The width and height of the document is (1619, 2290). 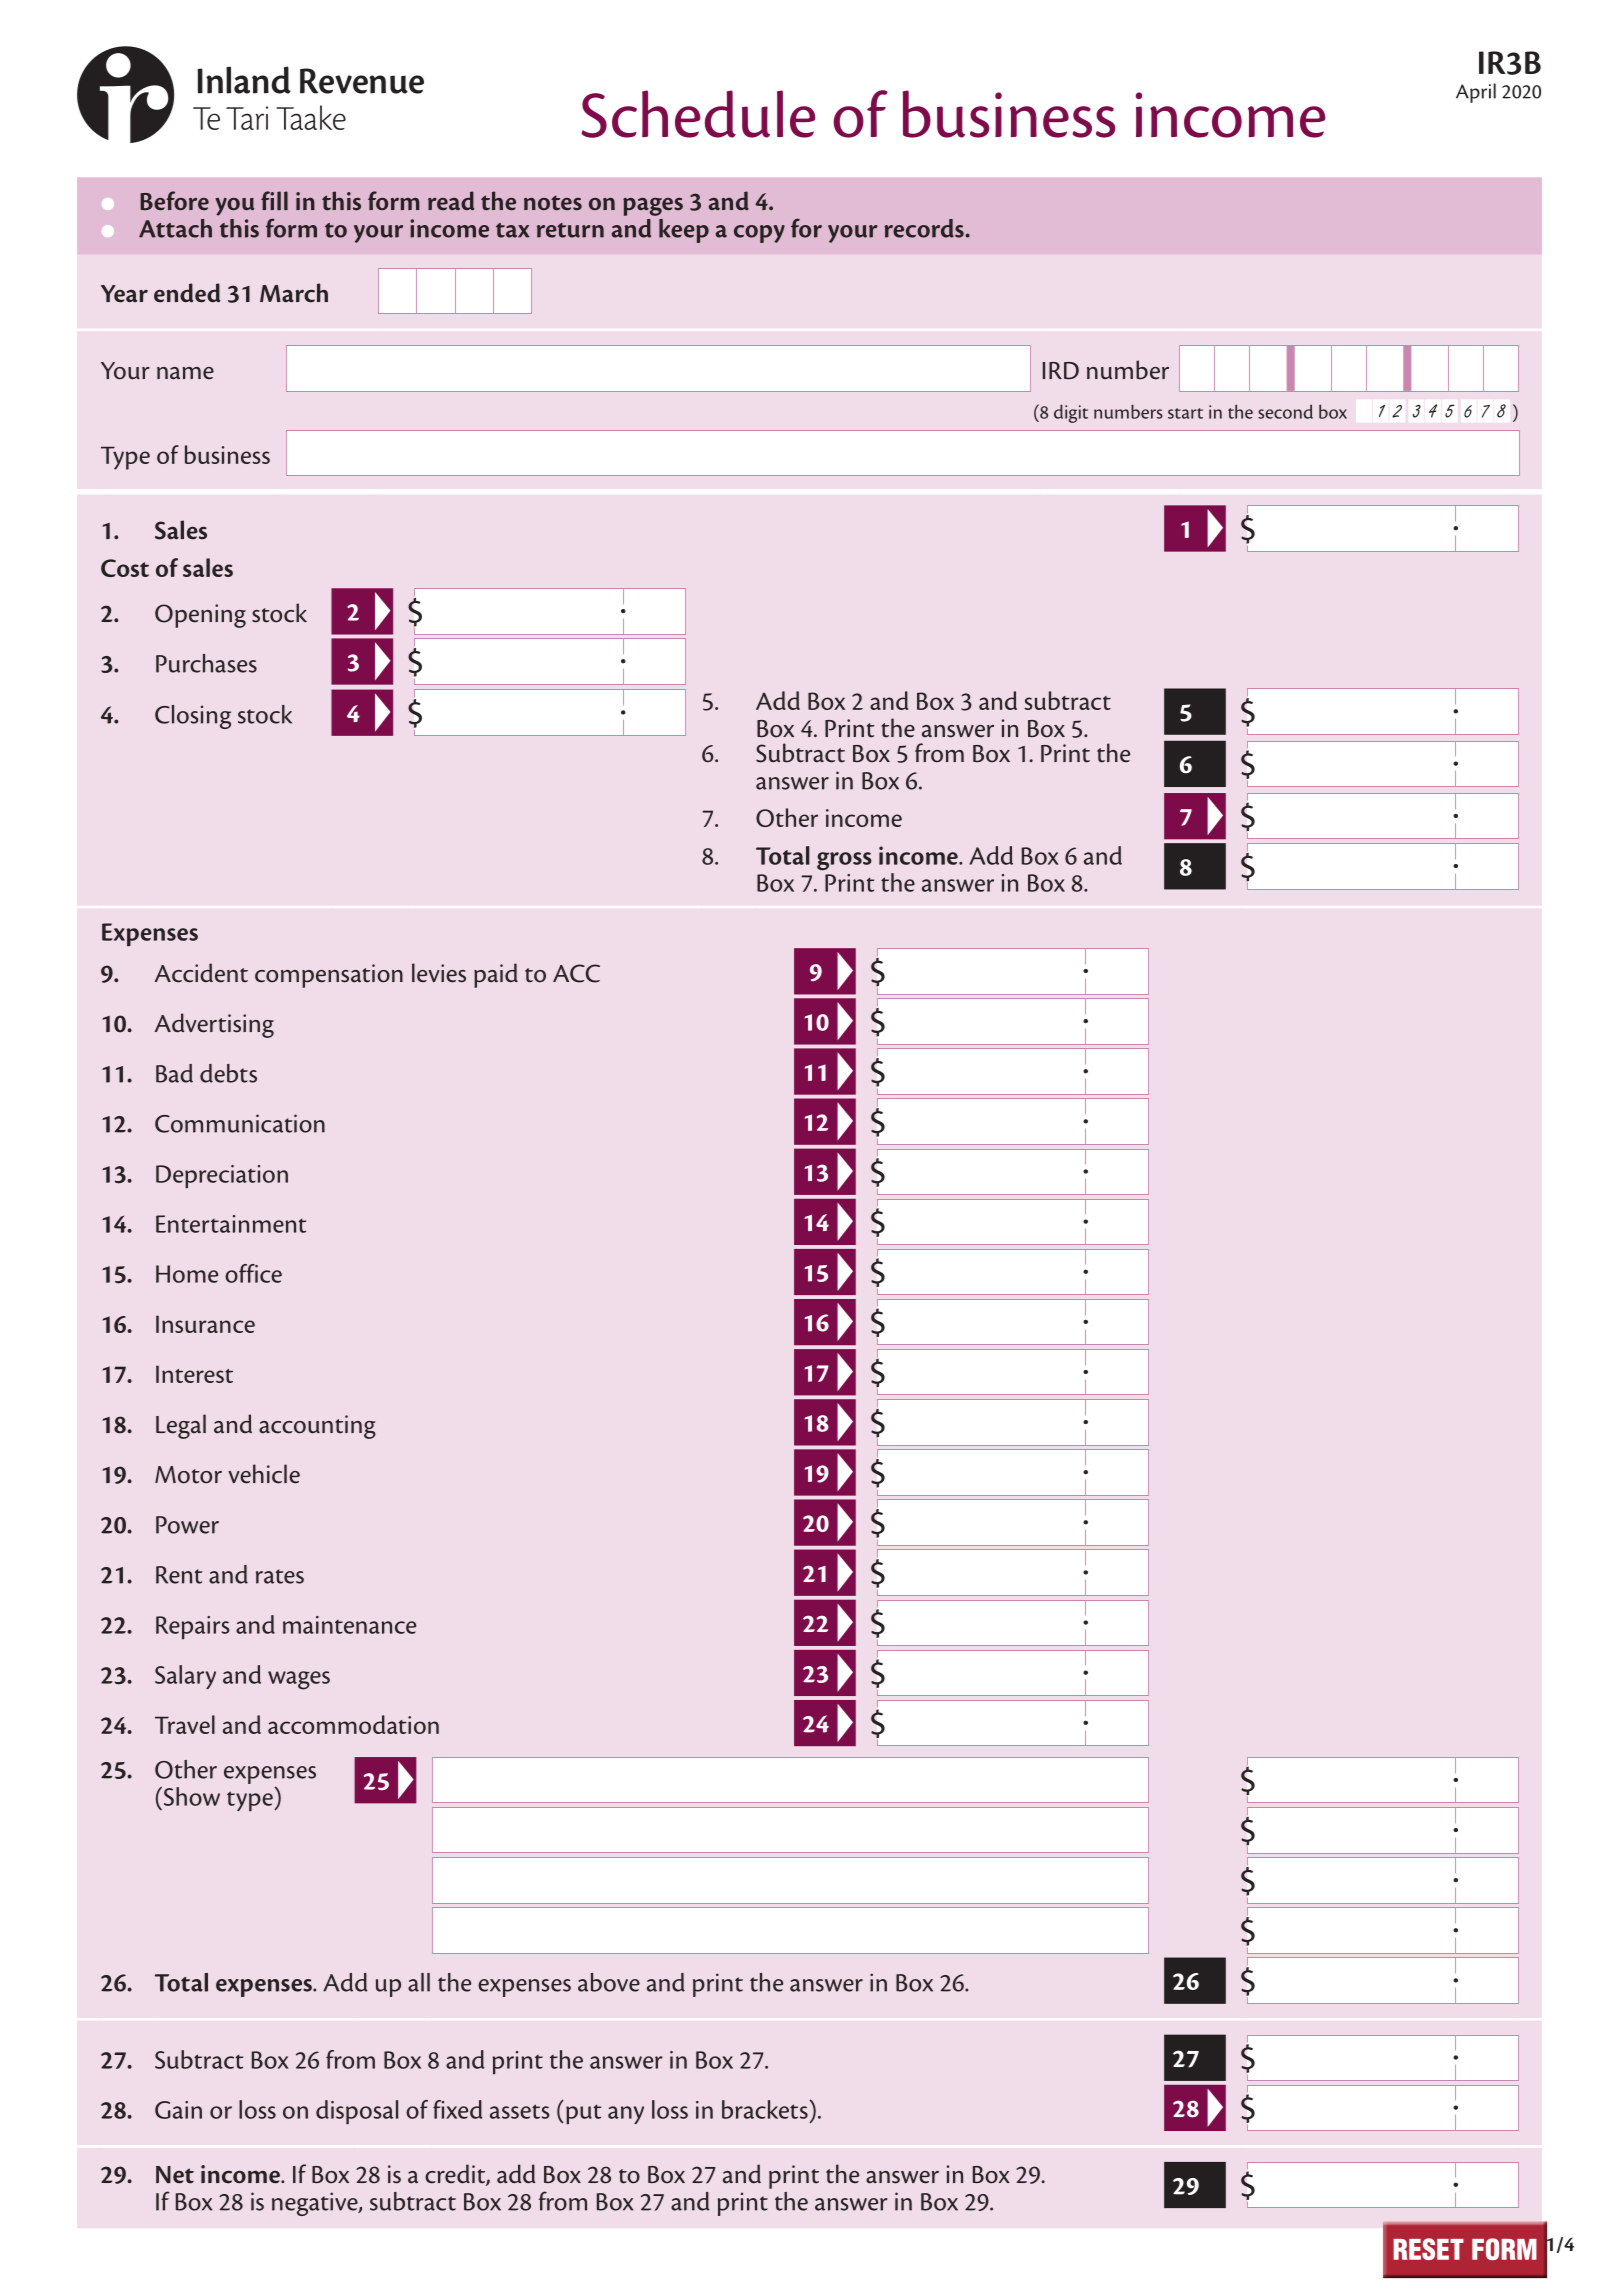 I want to click on April, so click(x=1476, y=93).
